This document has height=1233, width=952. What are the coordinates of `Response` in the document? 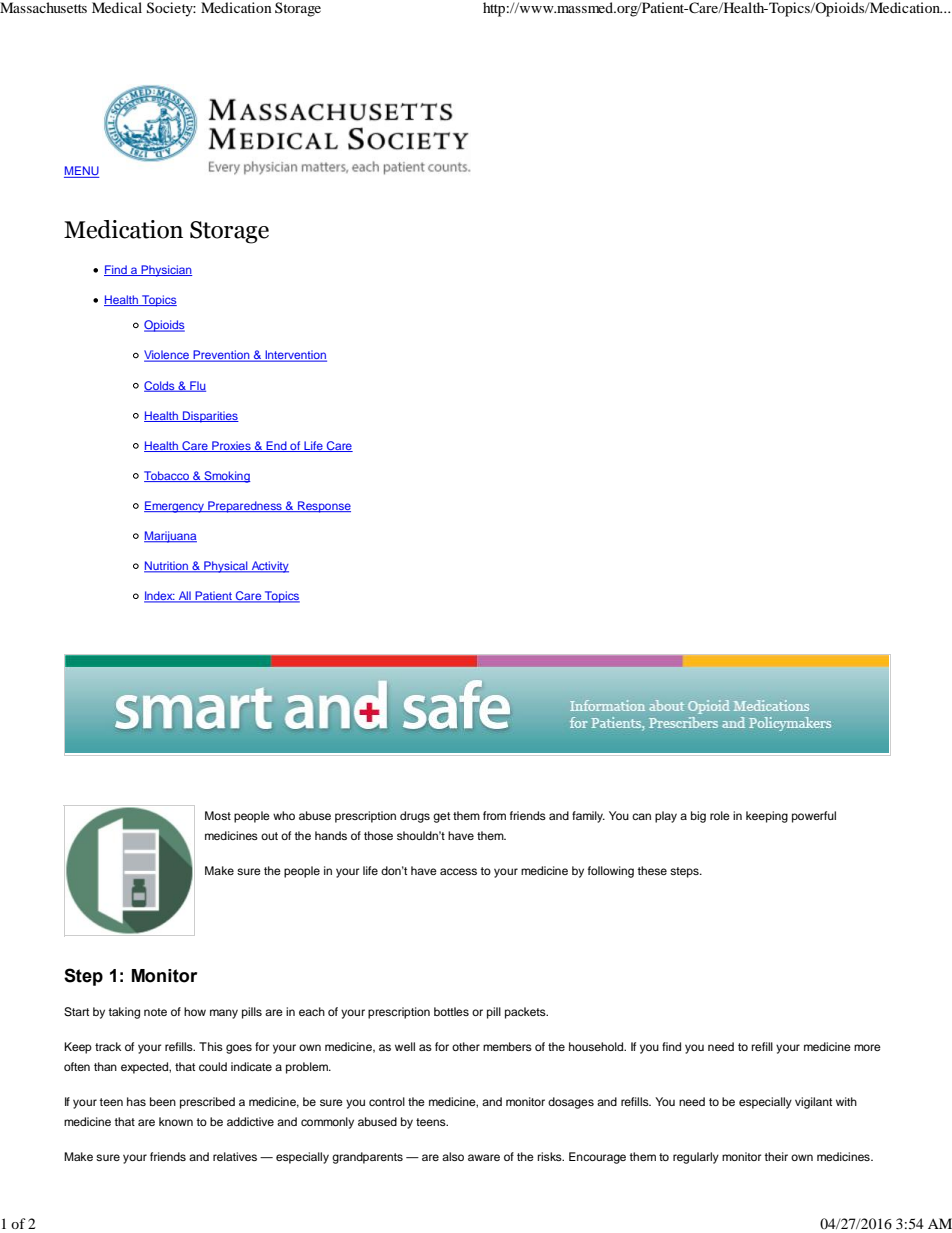 It's located at (323, 507).
